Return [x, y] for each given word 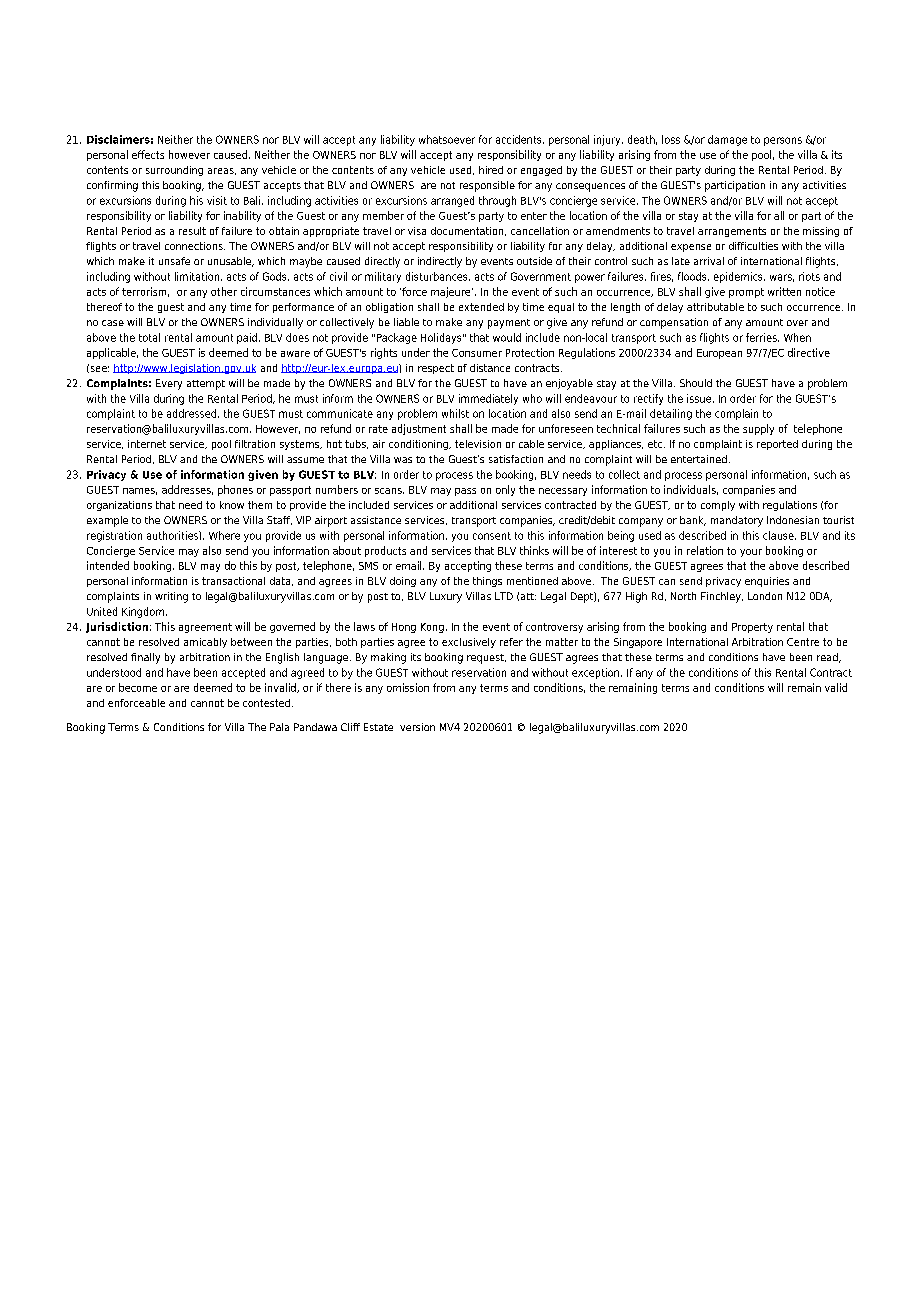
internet [147, 444]
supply [758, 429]
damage [727, 140]
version [417, 727]
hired [491, 170]
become [138, 687]
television [478, 444]
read [828, 658]
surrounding [174, 171]
